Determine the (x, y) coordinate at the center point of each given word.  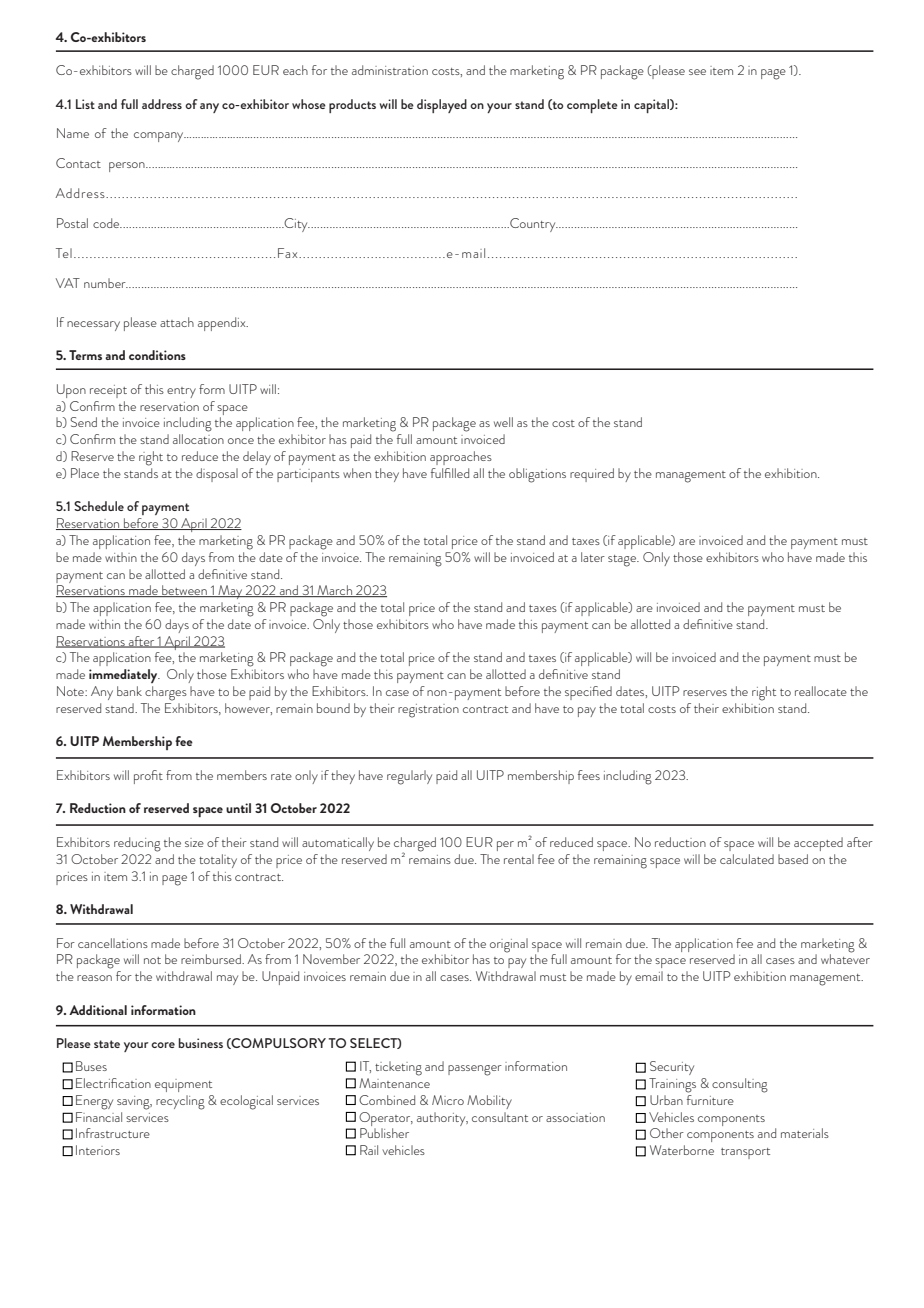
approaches (461, 458)
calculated (747, 859)
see (697, 72)
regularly (409, 777)
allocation (198, 439)
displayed (442, 106)
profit (148, 777)
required (592, 475)
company (160, 137)
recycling (180, 1102)
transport (745, 1153)
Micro (448, 1100)
